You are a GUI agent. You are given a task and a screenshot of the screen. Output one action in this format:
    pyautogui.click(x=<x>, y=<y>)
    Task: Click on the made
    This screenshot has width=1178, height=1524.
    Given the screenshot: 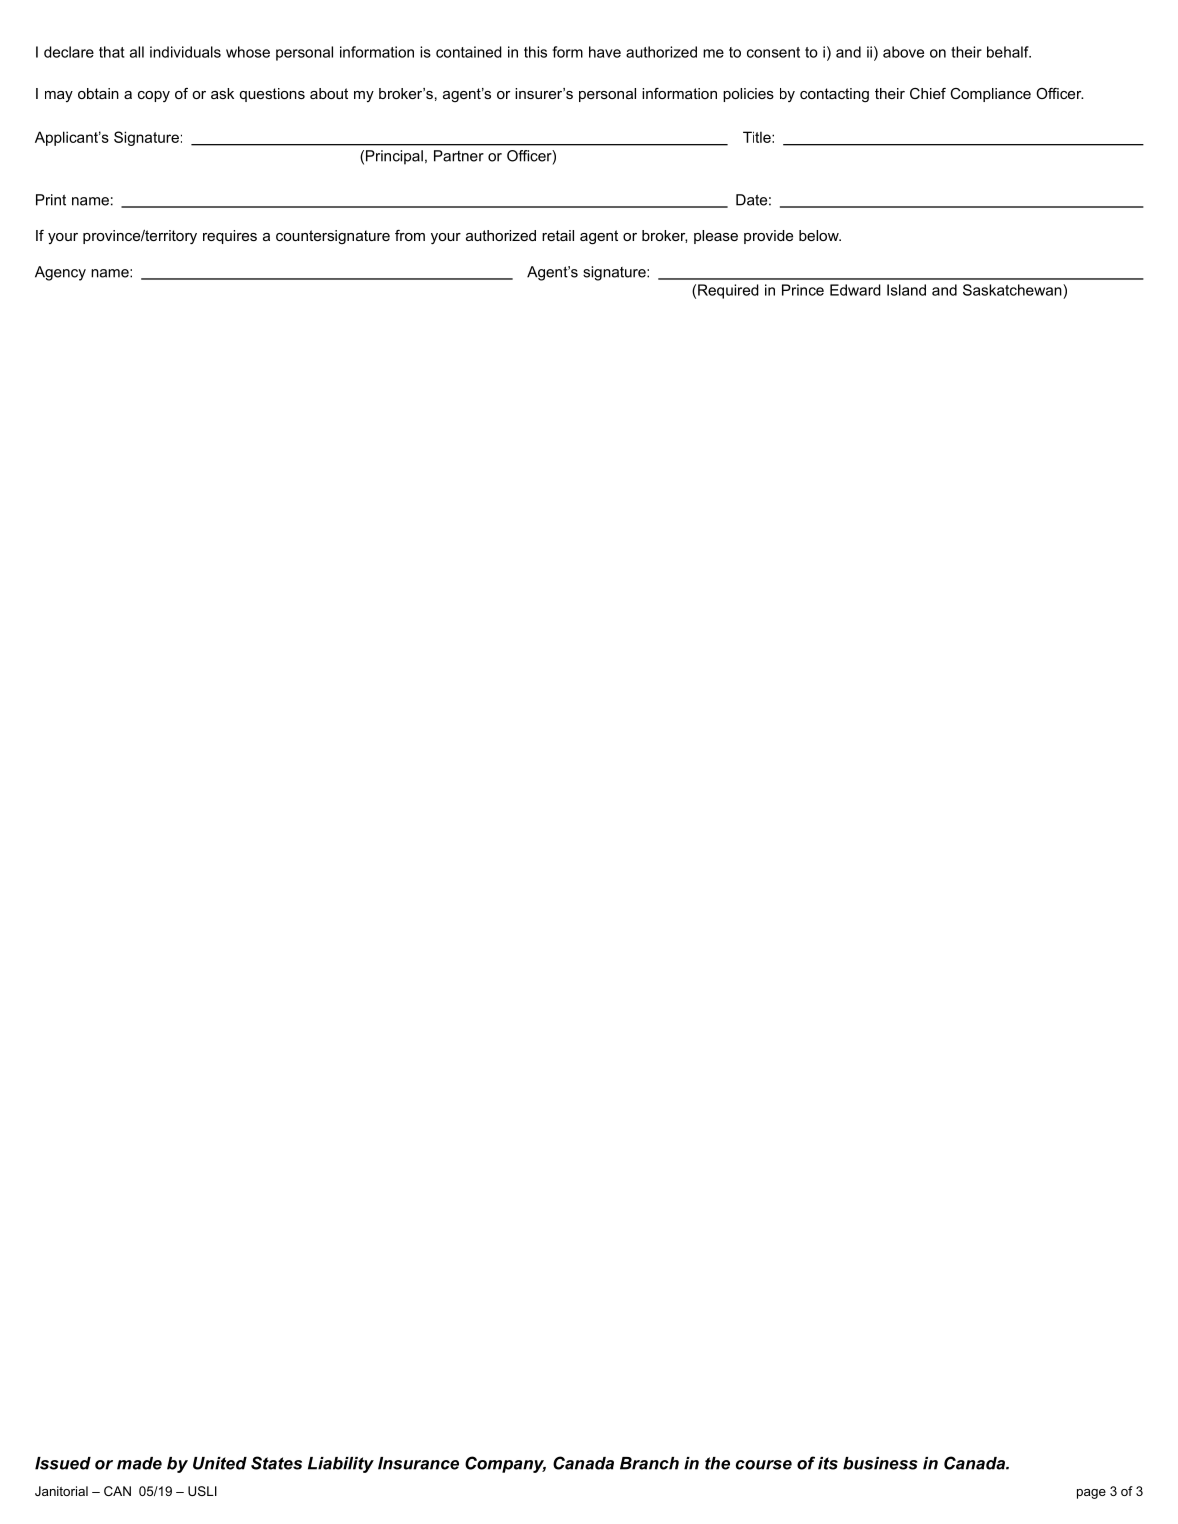 What is the action you would take?
    pyautogui.click(x=139, y=1463)
